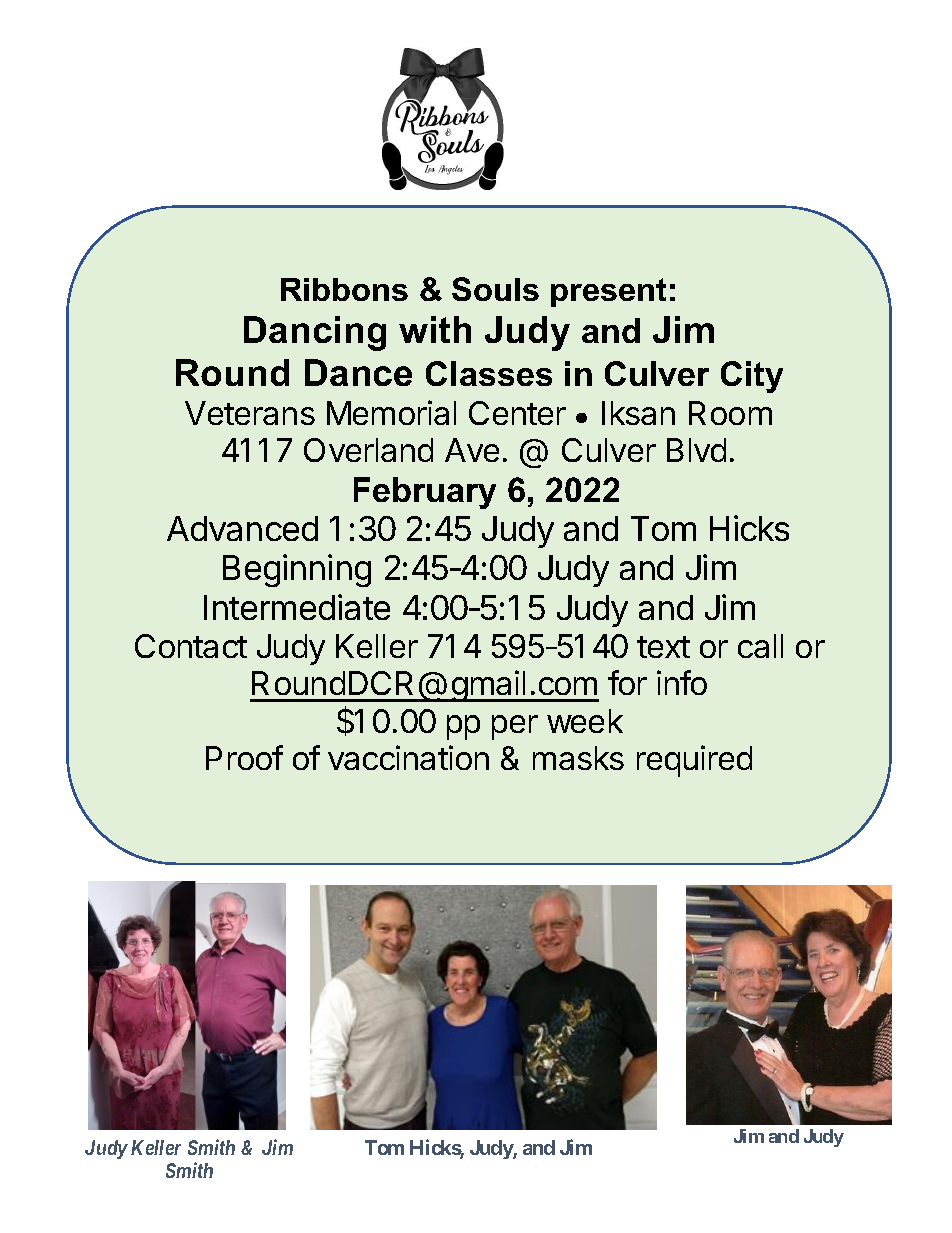  Describe the element at coordinates (627, 682) in the image. I see `for` at that location.
